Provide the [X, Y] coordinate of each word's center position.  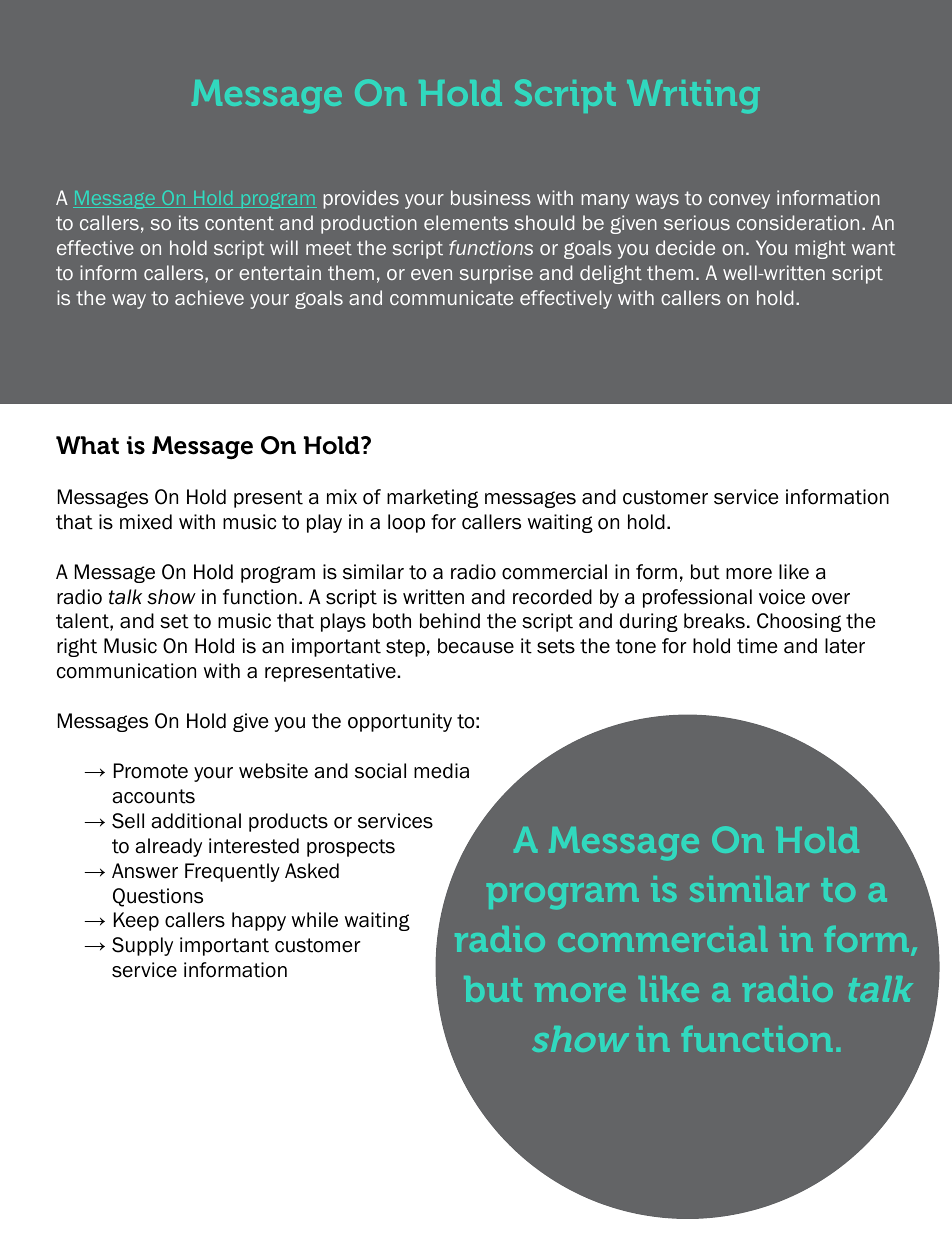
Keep [136, 921]
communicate [451, 297]
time [757, 646]
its [189, 222]
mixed [146, 522]
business [491, 197]
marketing [432, 498]
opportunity [400, 722]
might [820, 249]
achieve [209, 297]
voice [782, 597]
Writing [693, 96]
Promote [151, 771]
